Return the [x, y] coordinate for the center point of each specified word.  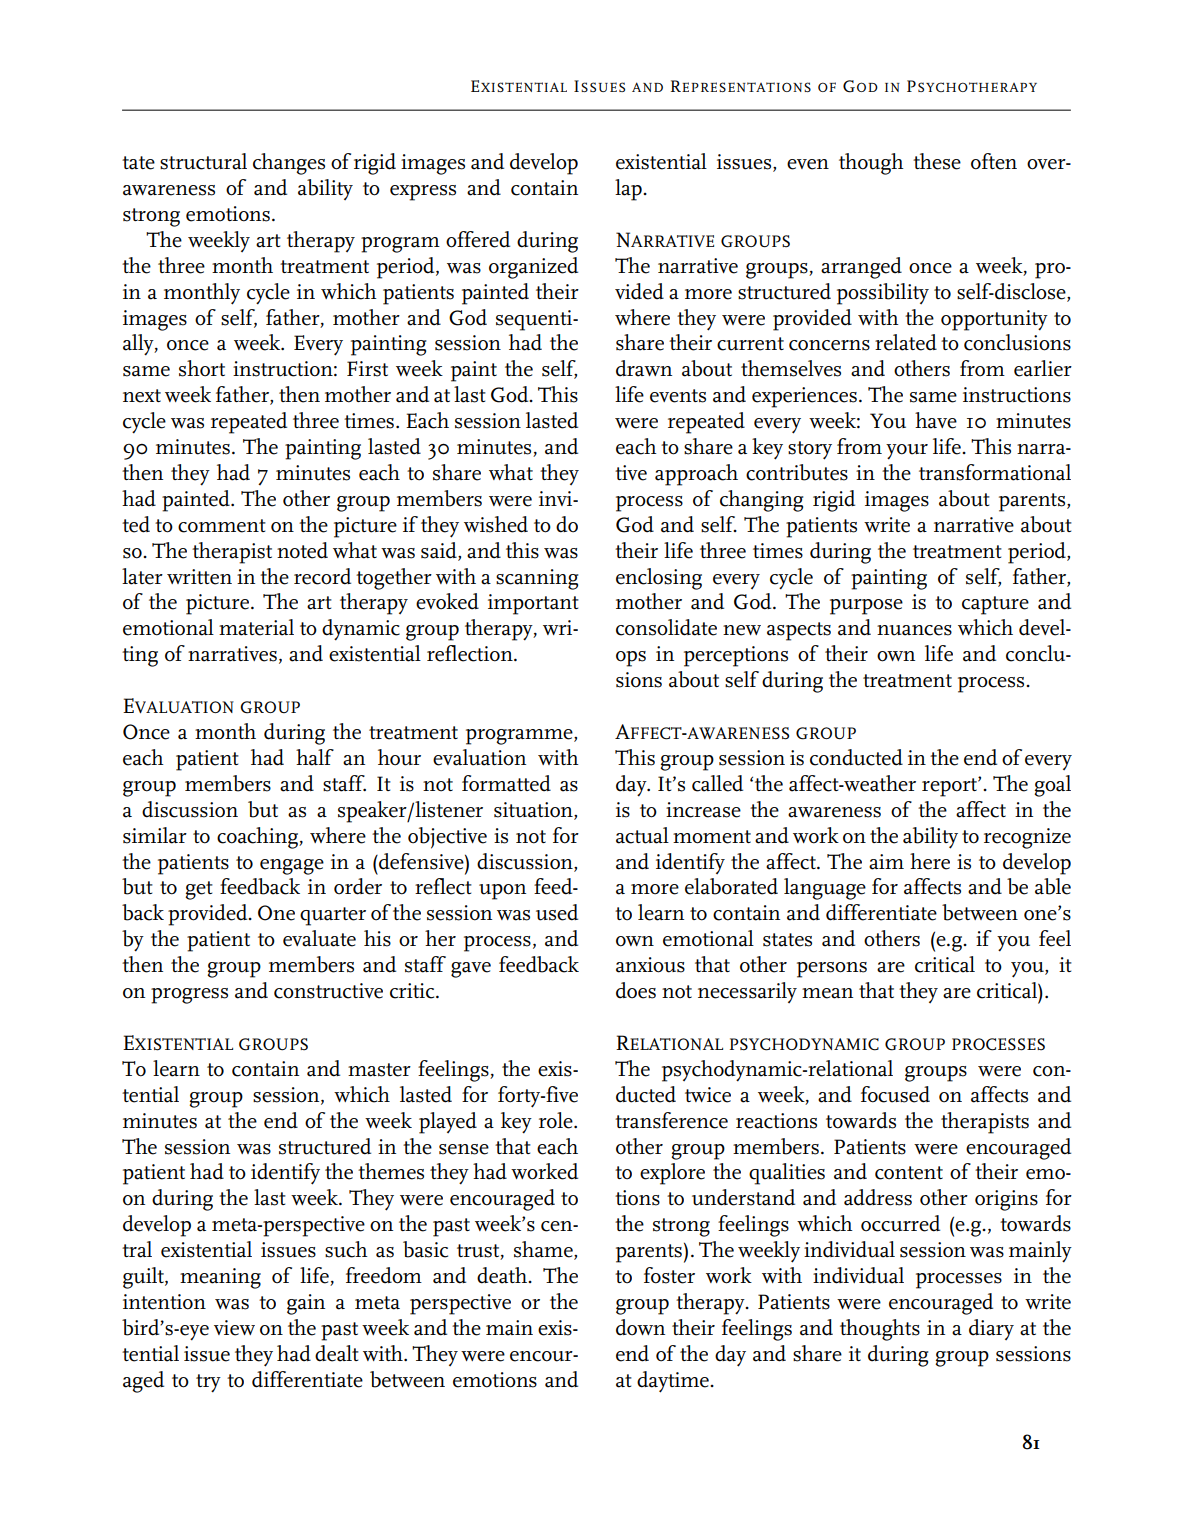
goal [1052, 786]
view [234, 1328]
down [640, 1327]
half [315, 757]
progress [189, 996]
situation [534, 810]
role [557, 1120]
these [937, 161]
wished [496, 524]
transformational [995, 472]
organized [533, 268]
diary [991, 1329]
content [909, 1173]
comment [222, 526]
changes [289, 164]
